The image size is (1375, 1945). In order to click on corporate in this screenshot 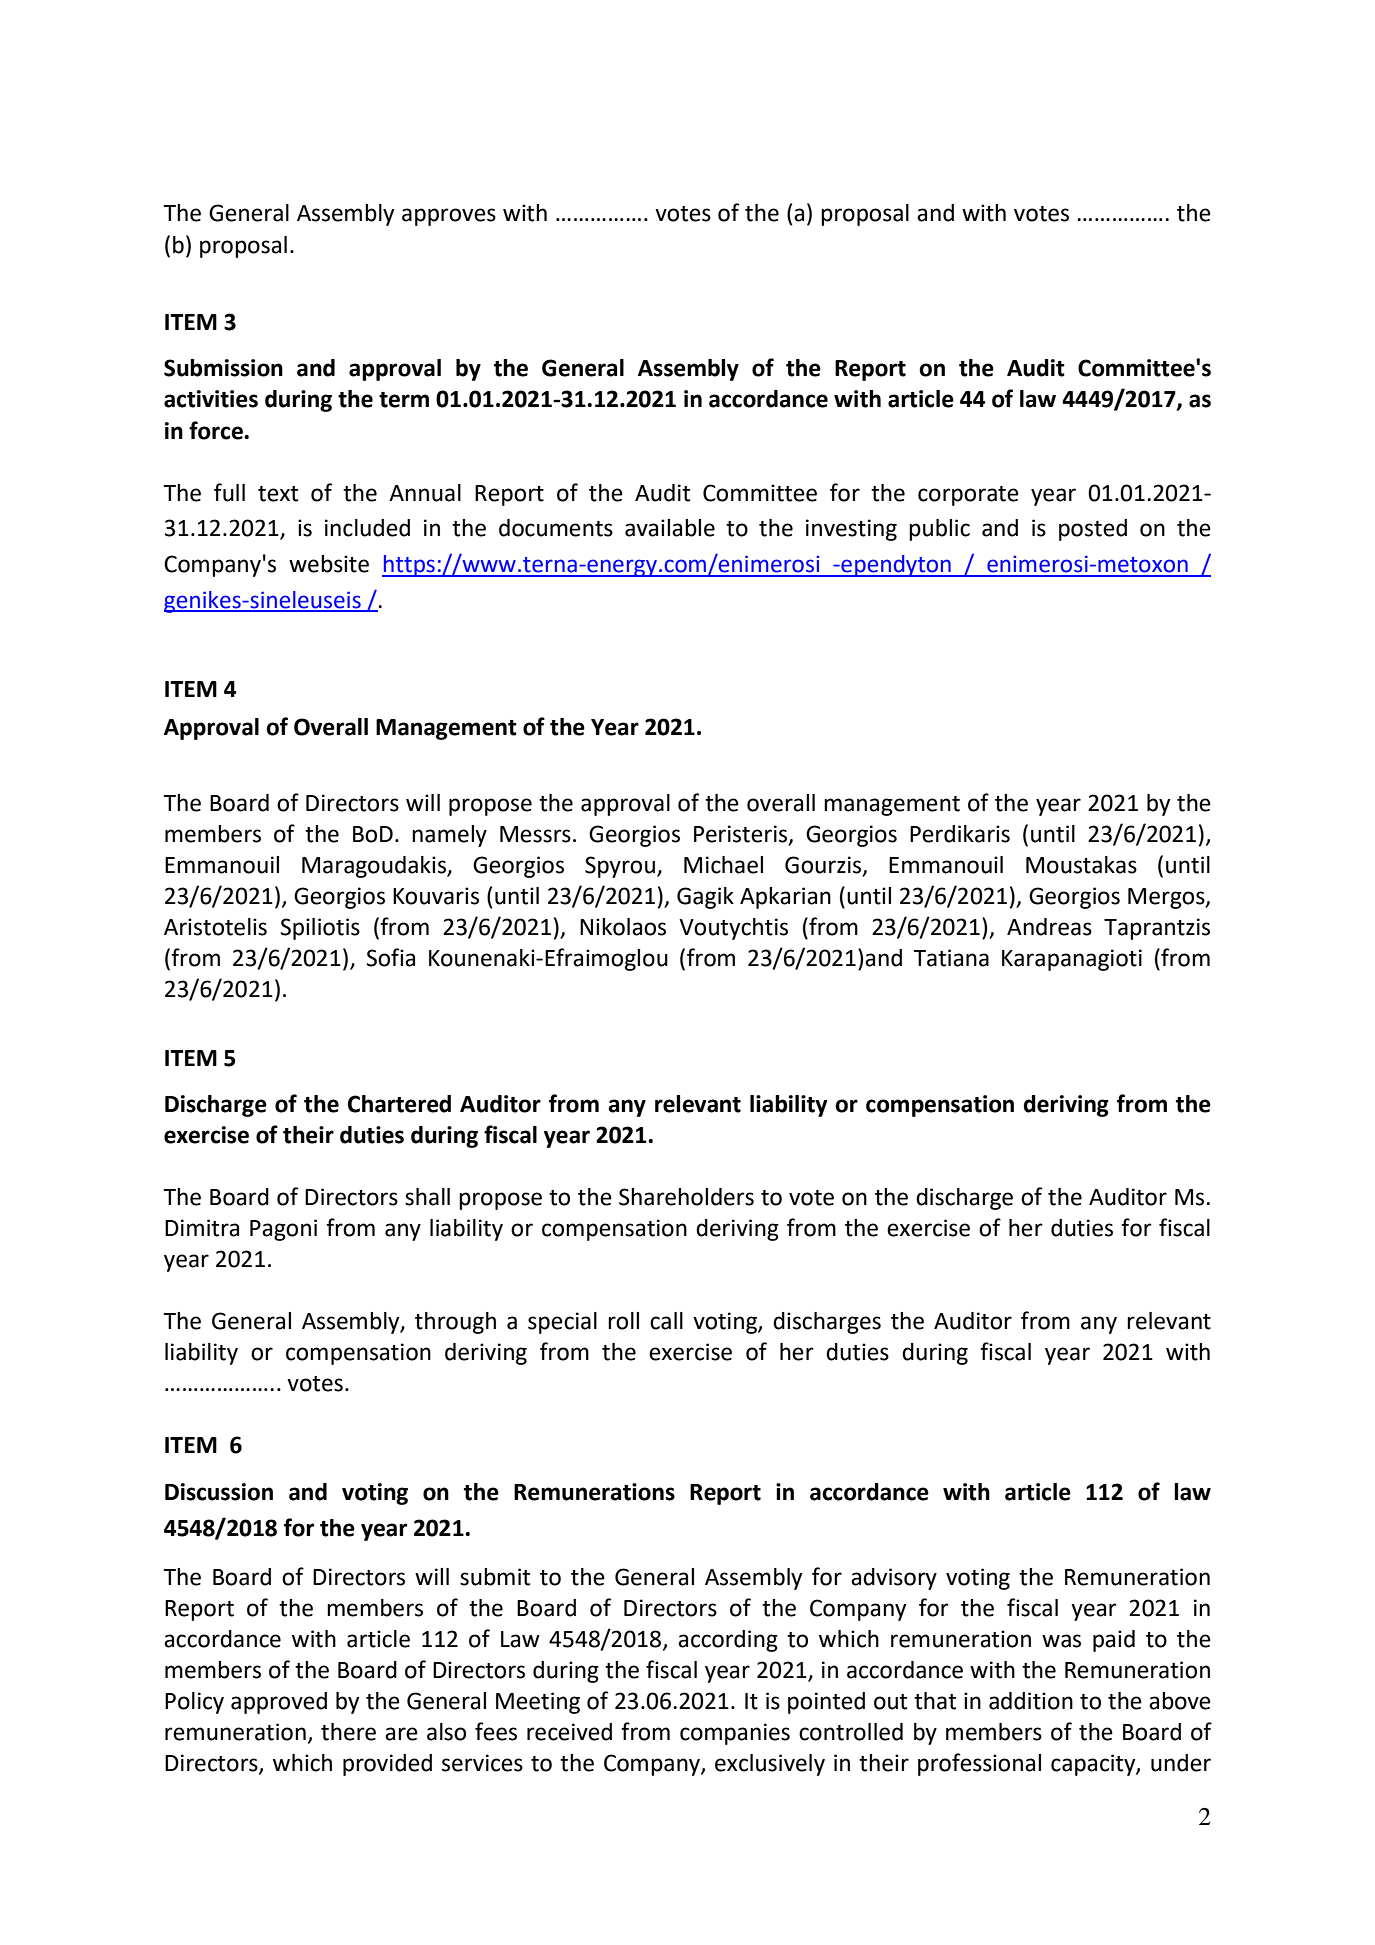, I will do `click(968, 496)`.
